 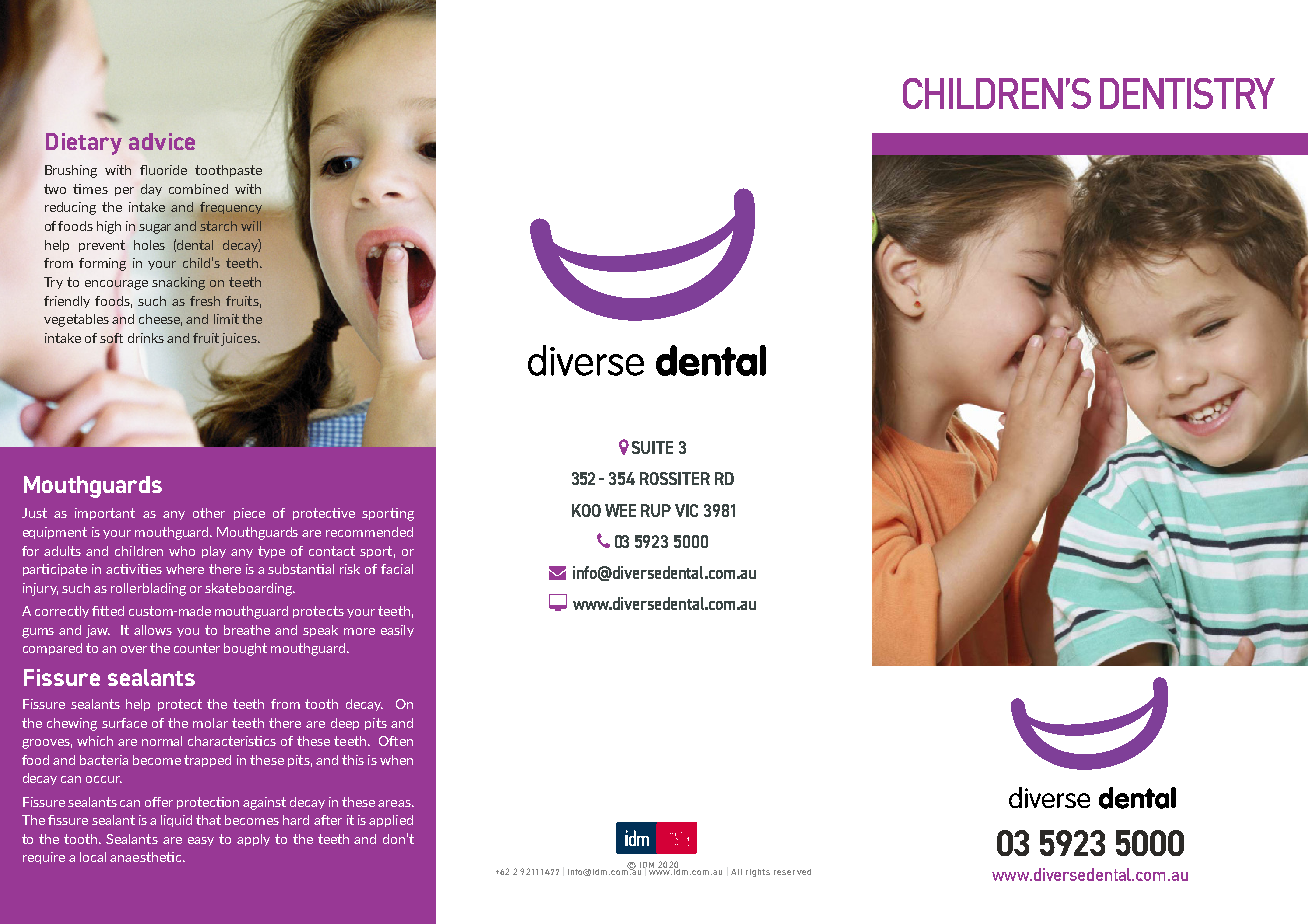 I want to click on SUITE, so click(x=652, y=447).
